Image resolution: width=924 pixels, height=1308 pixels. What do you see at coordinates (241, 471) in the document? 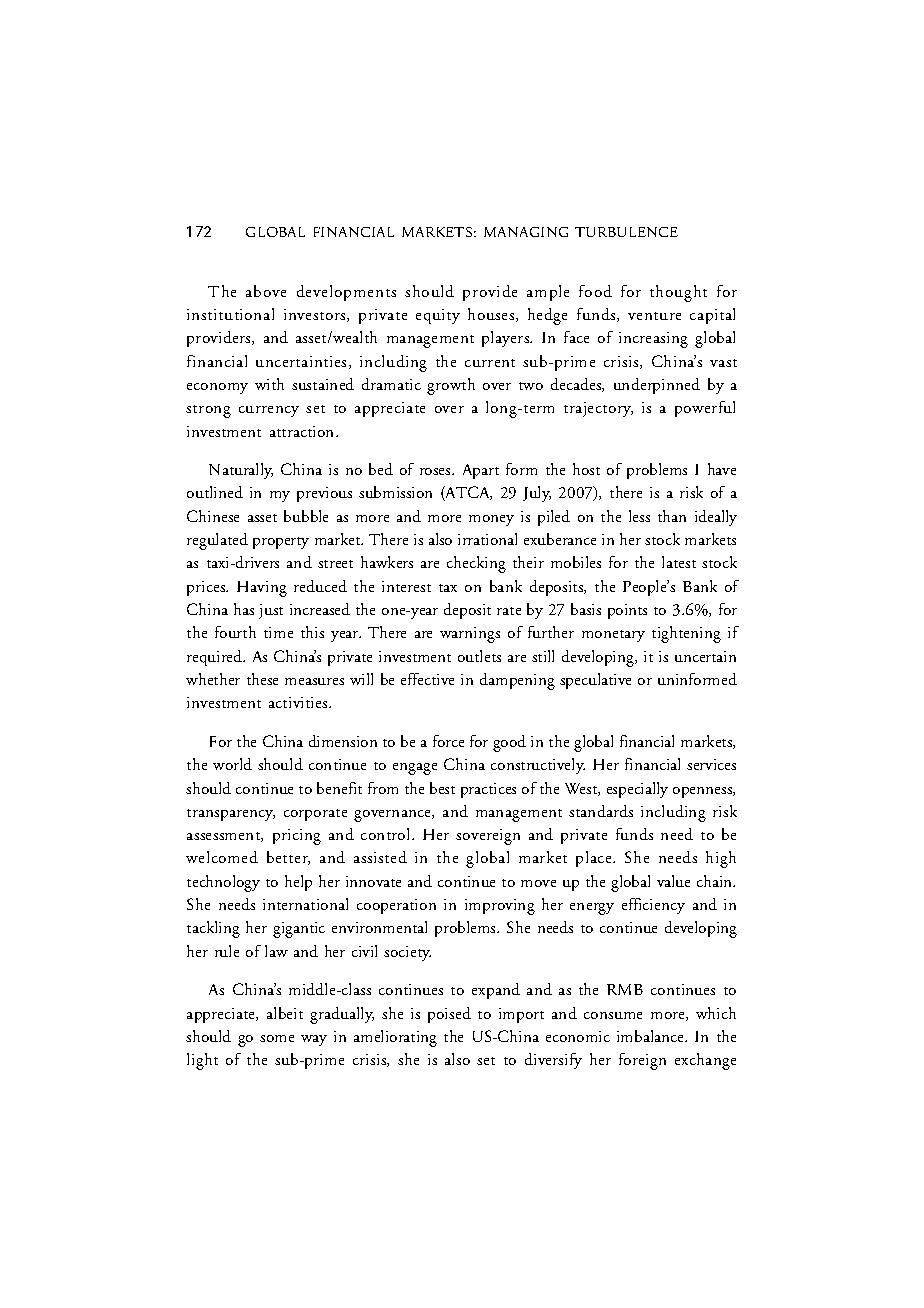
I see `Naturally` at bounding box center [241, 471].
